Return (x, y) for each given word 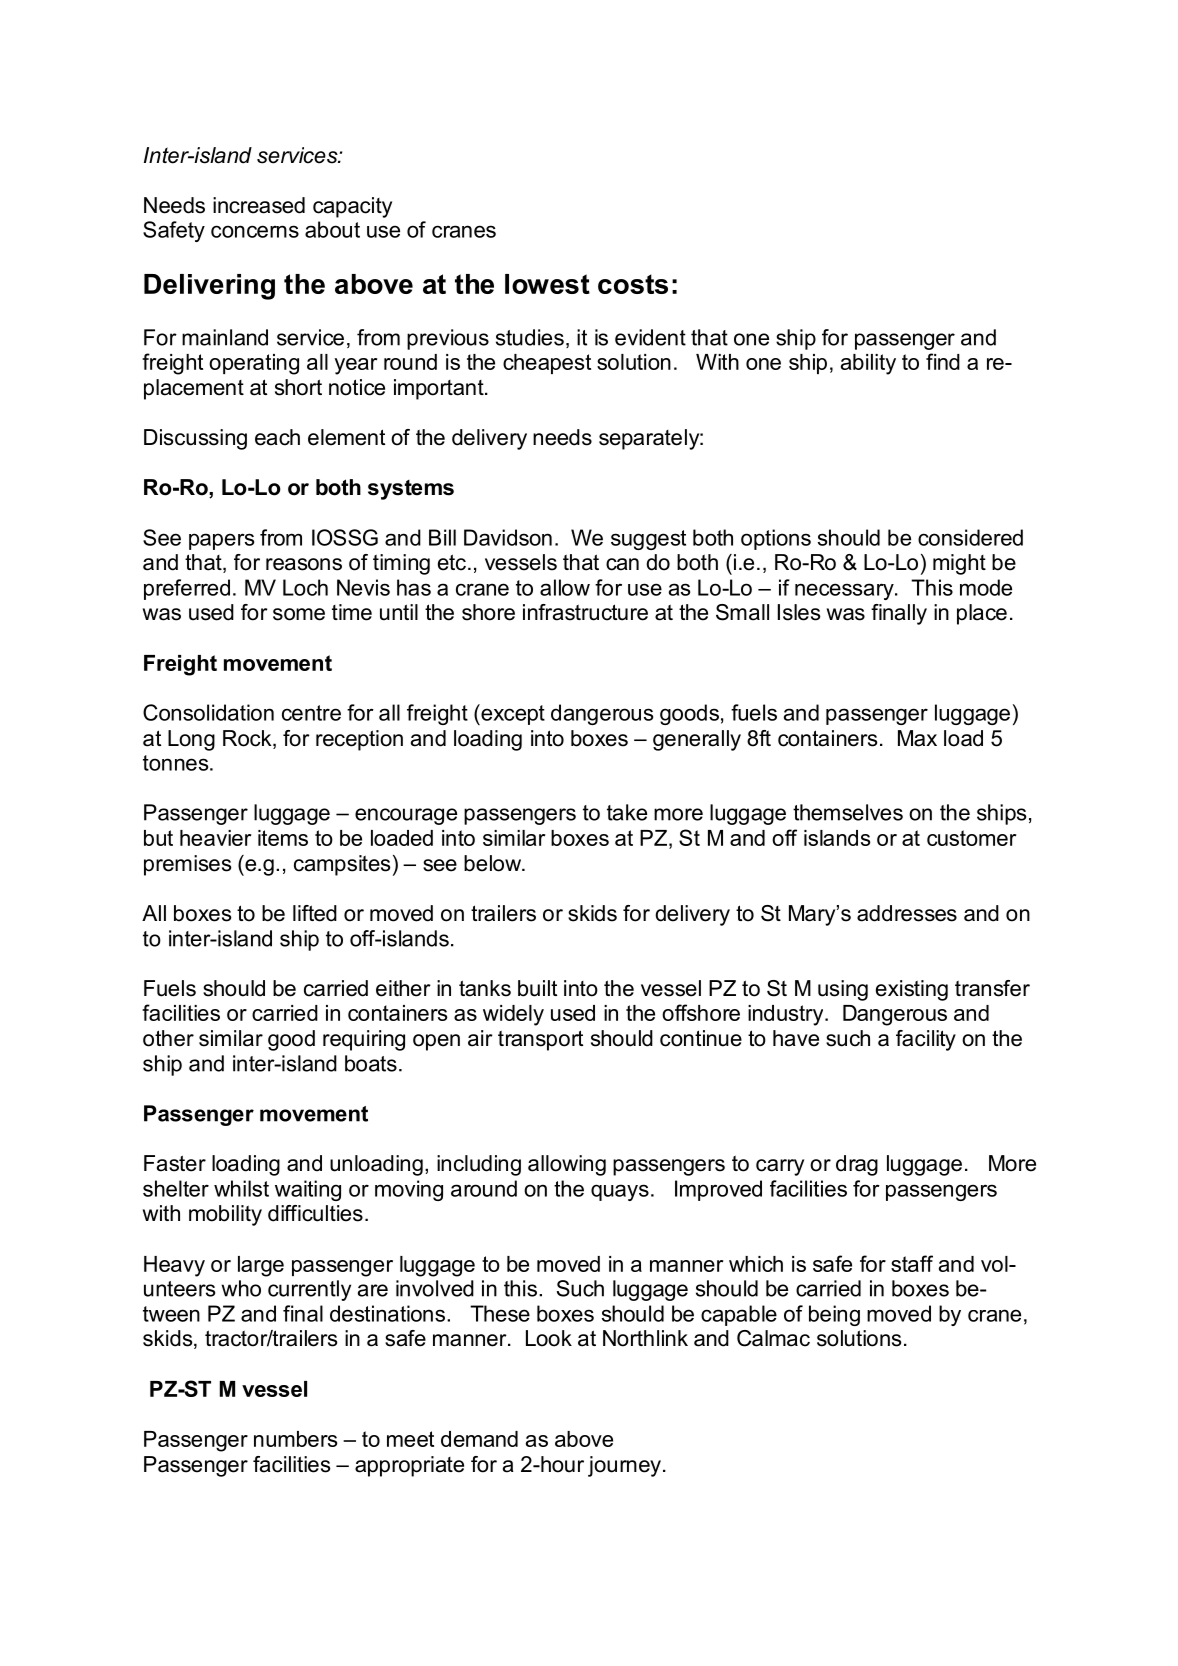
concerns (255, 231)
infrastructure (585, 612)
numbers (296, 1439)
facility (926, 1040)
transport (540, 1040)
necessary (845, 591)
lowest (547, 284)
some (299, 614)
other (168, 1038)
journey (624, 1466)
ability (868, 364)
